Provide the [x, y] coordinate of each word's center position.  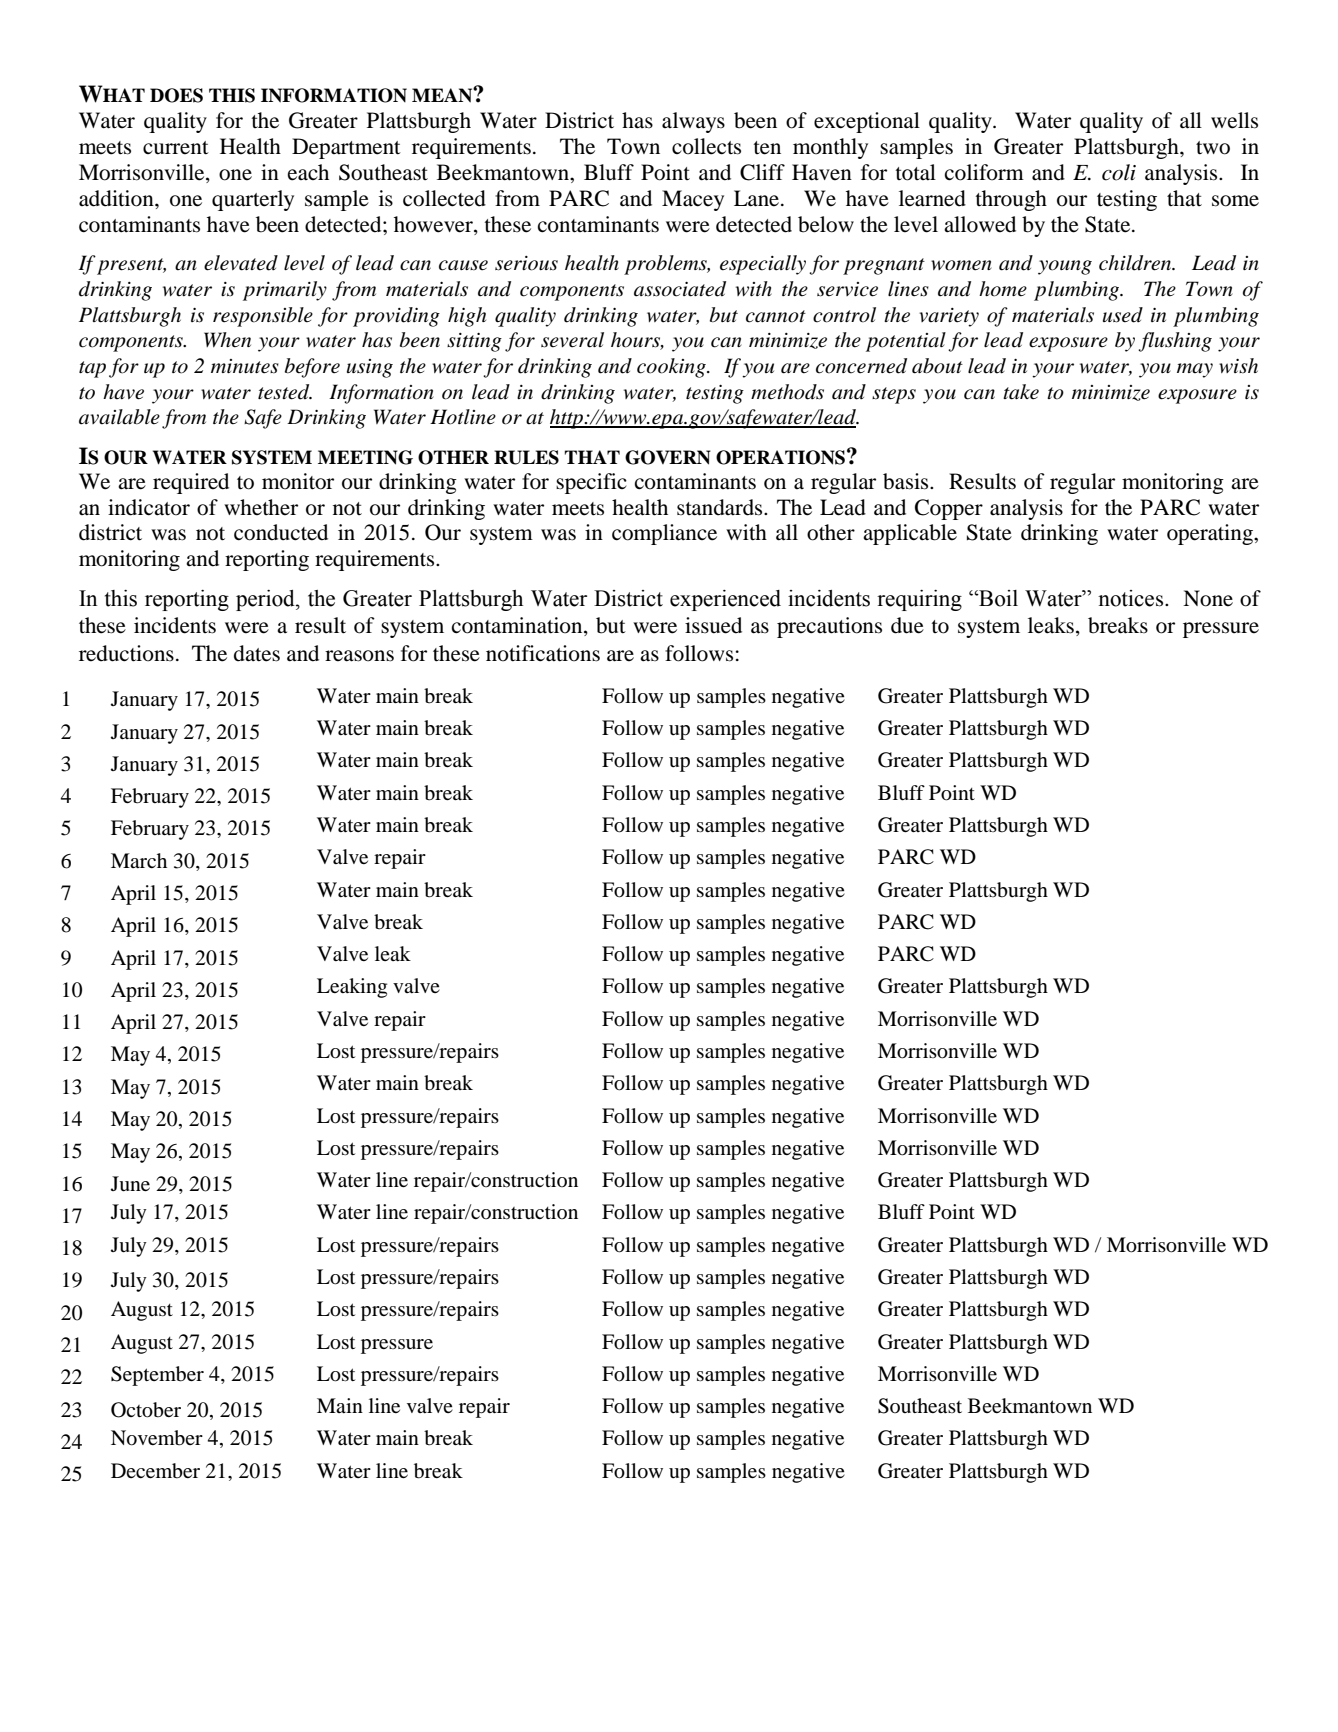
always [693, 122]
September [157, 1376]
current [176, 148]
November [157, 1438]
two [1213, 148]
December [155, 1471]
